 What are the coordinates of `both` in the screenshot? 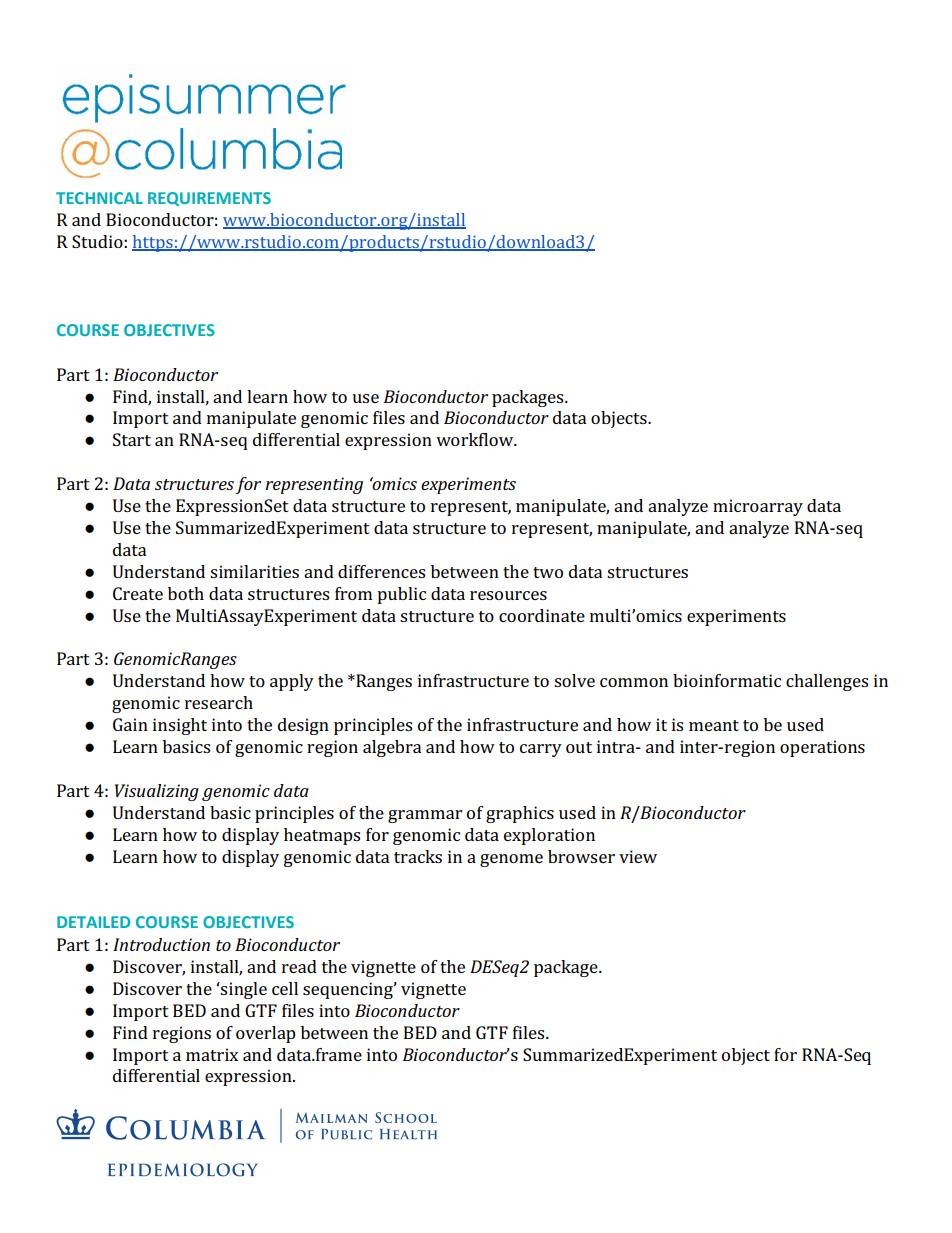 It's located at (186, 593).
